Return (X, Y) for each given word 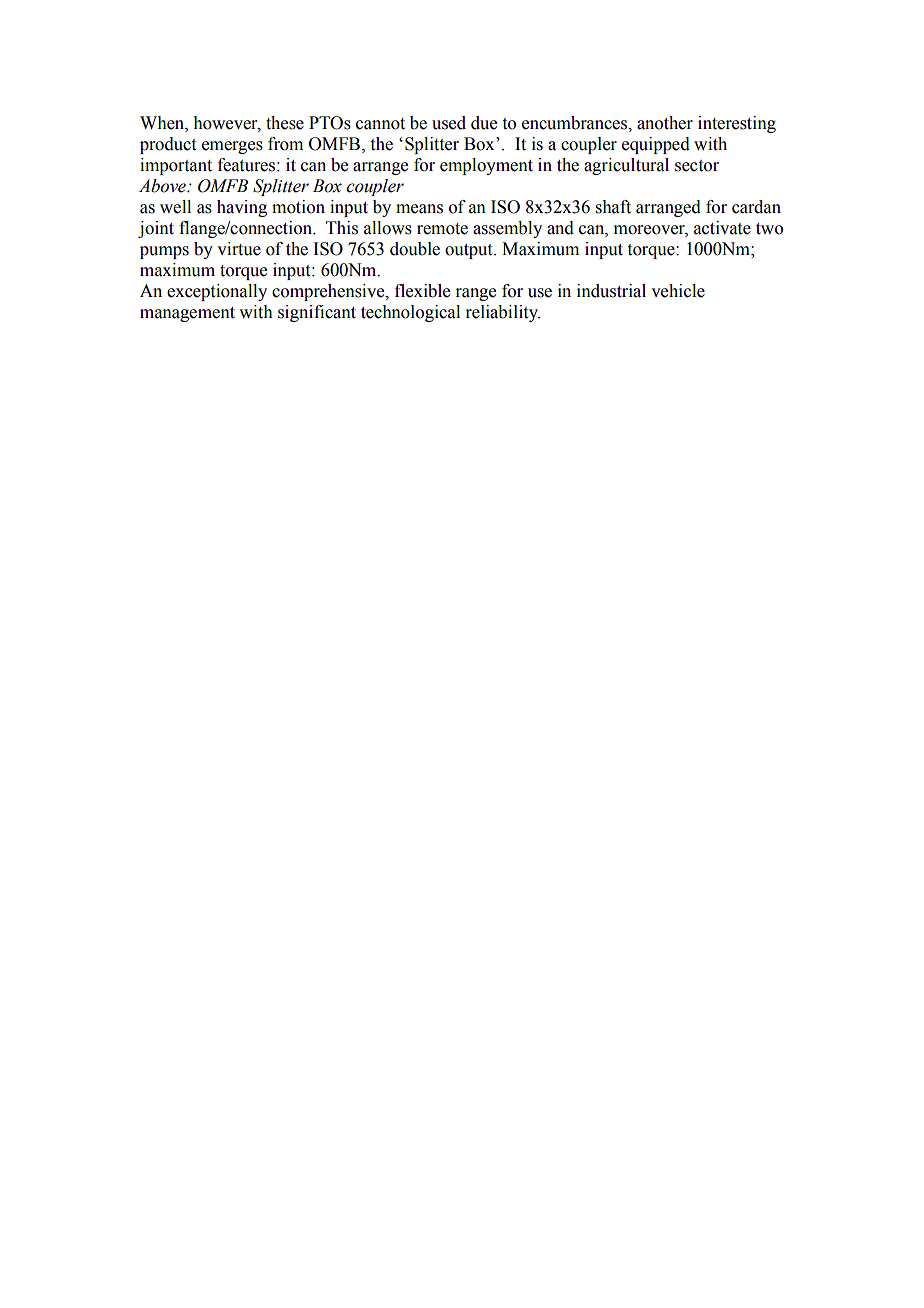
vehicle (678, 291)
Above (163, 186)
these (285, 123)
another (665, 123)
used (449, 123)
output (470, 251)
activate (722, 228)
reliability (502, 313)
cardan (756, 207)
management (187, 314)
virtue (239, 249)
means (419, 209)
